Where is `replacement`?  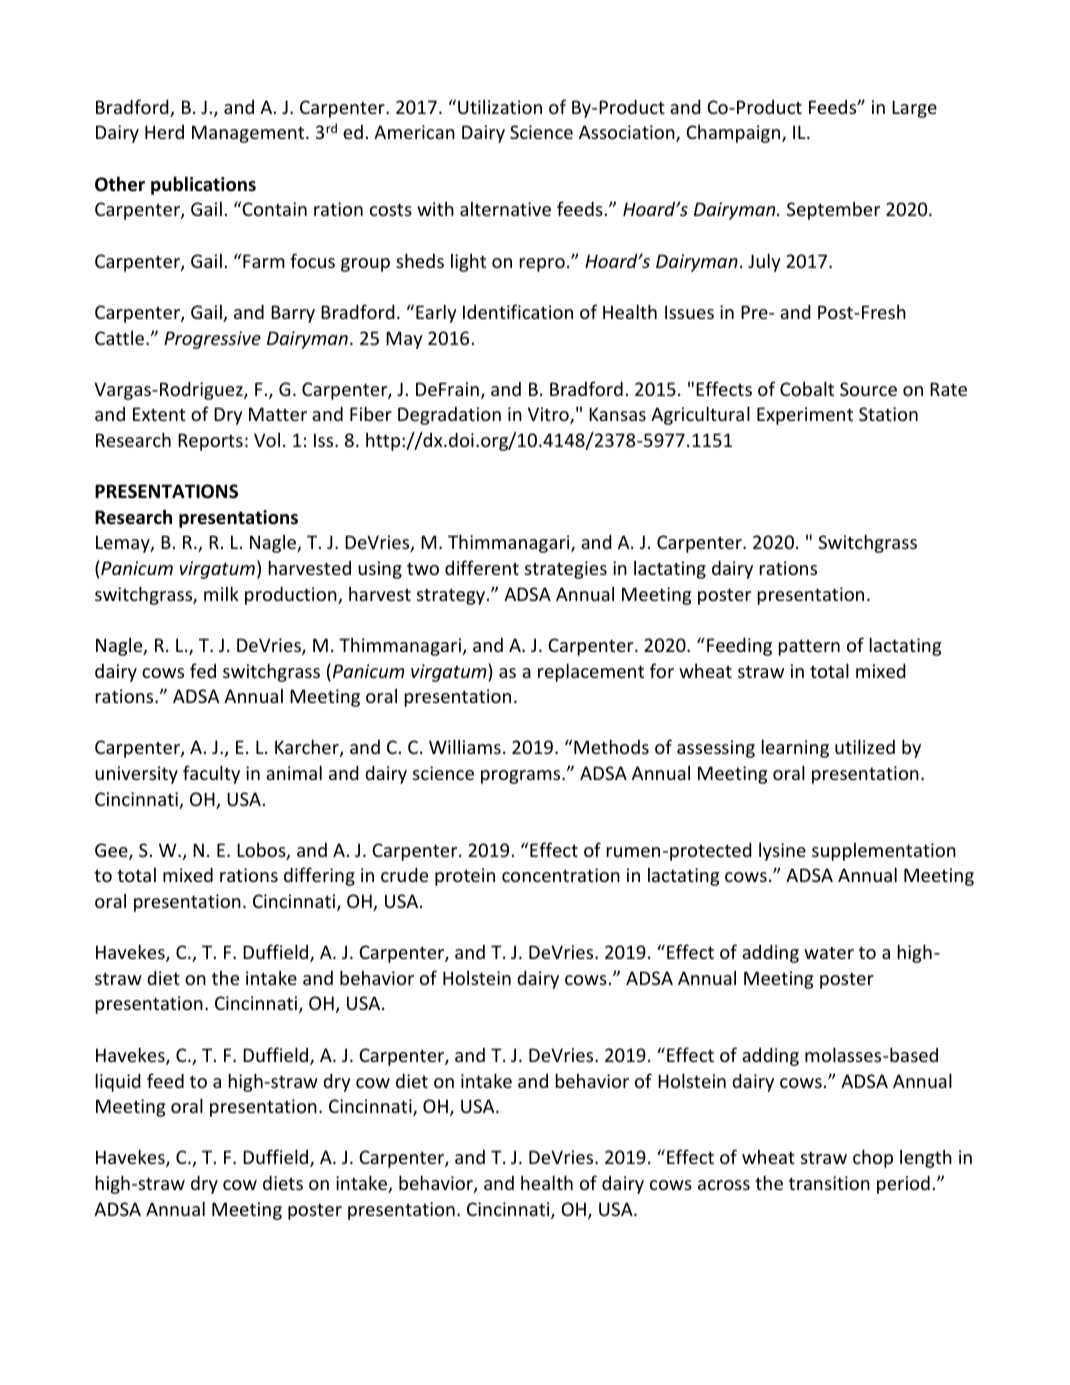
replacement is located at coordinates (591, 672).
